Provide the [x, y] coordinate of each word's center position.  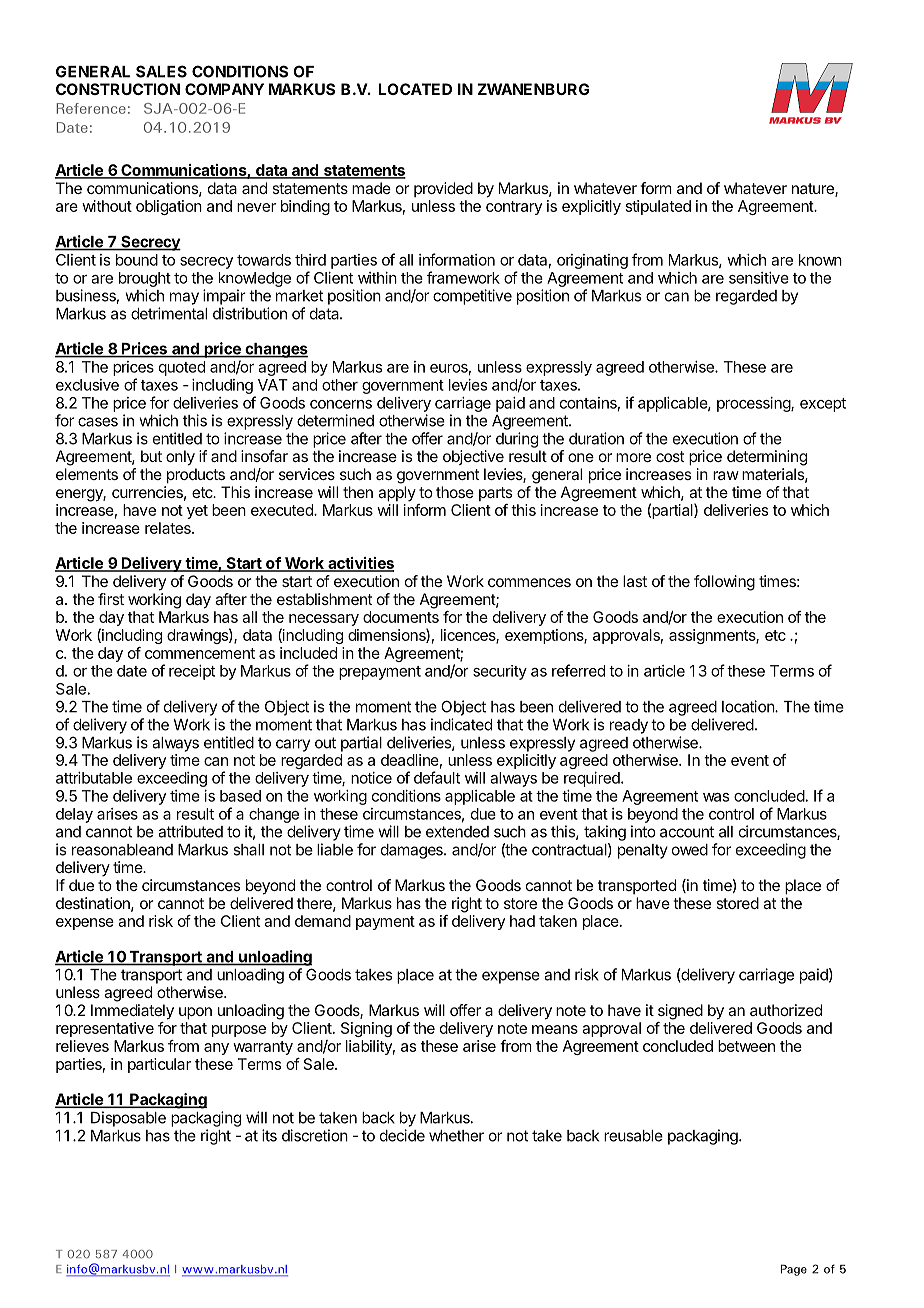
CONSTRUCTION [118, 89]
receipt [192, 672]
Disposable [128, 1119]
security [500, 672]
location [749, 706]
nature [814, 190]
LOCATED [415, 89]
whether [456, 1136]
